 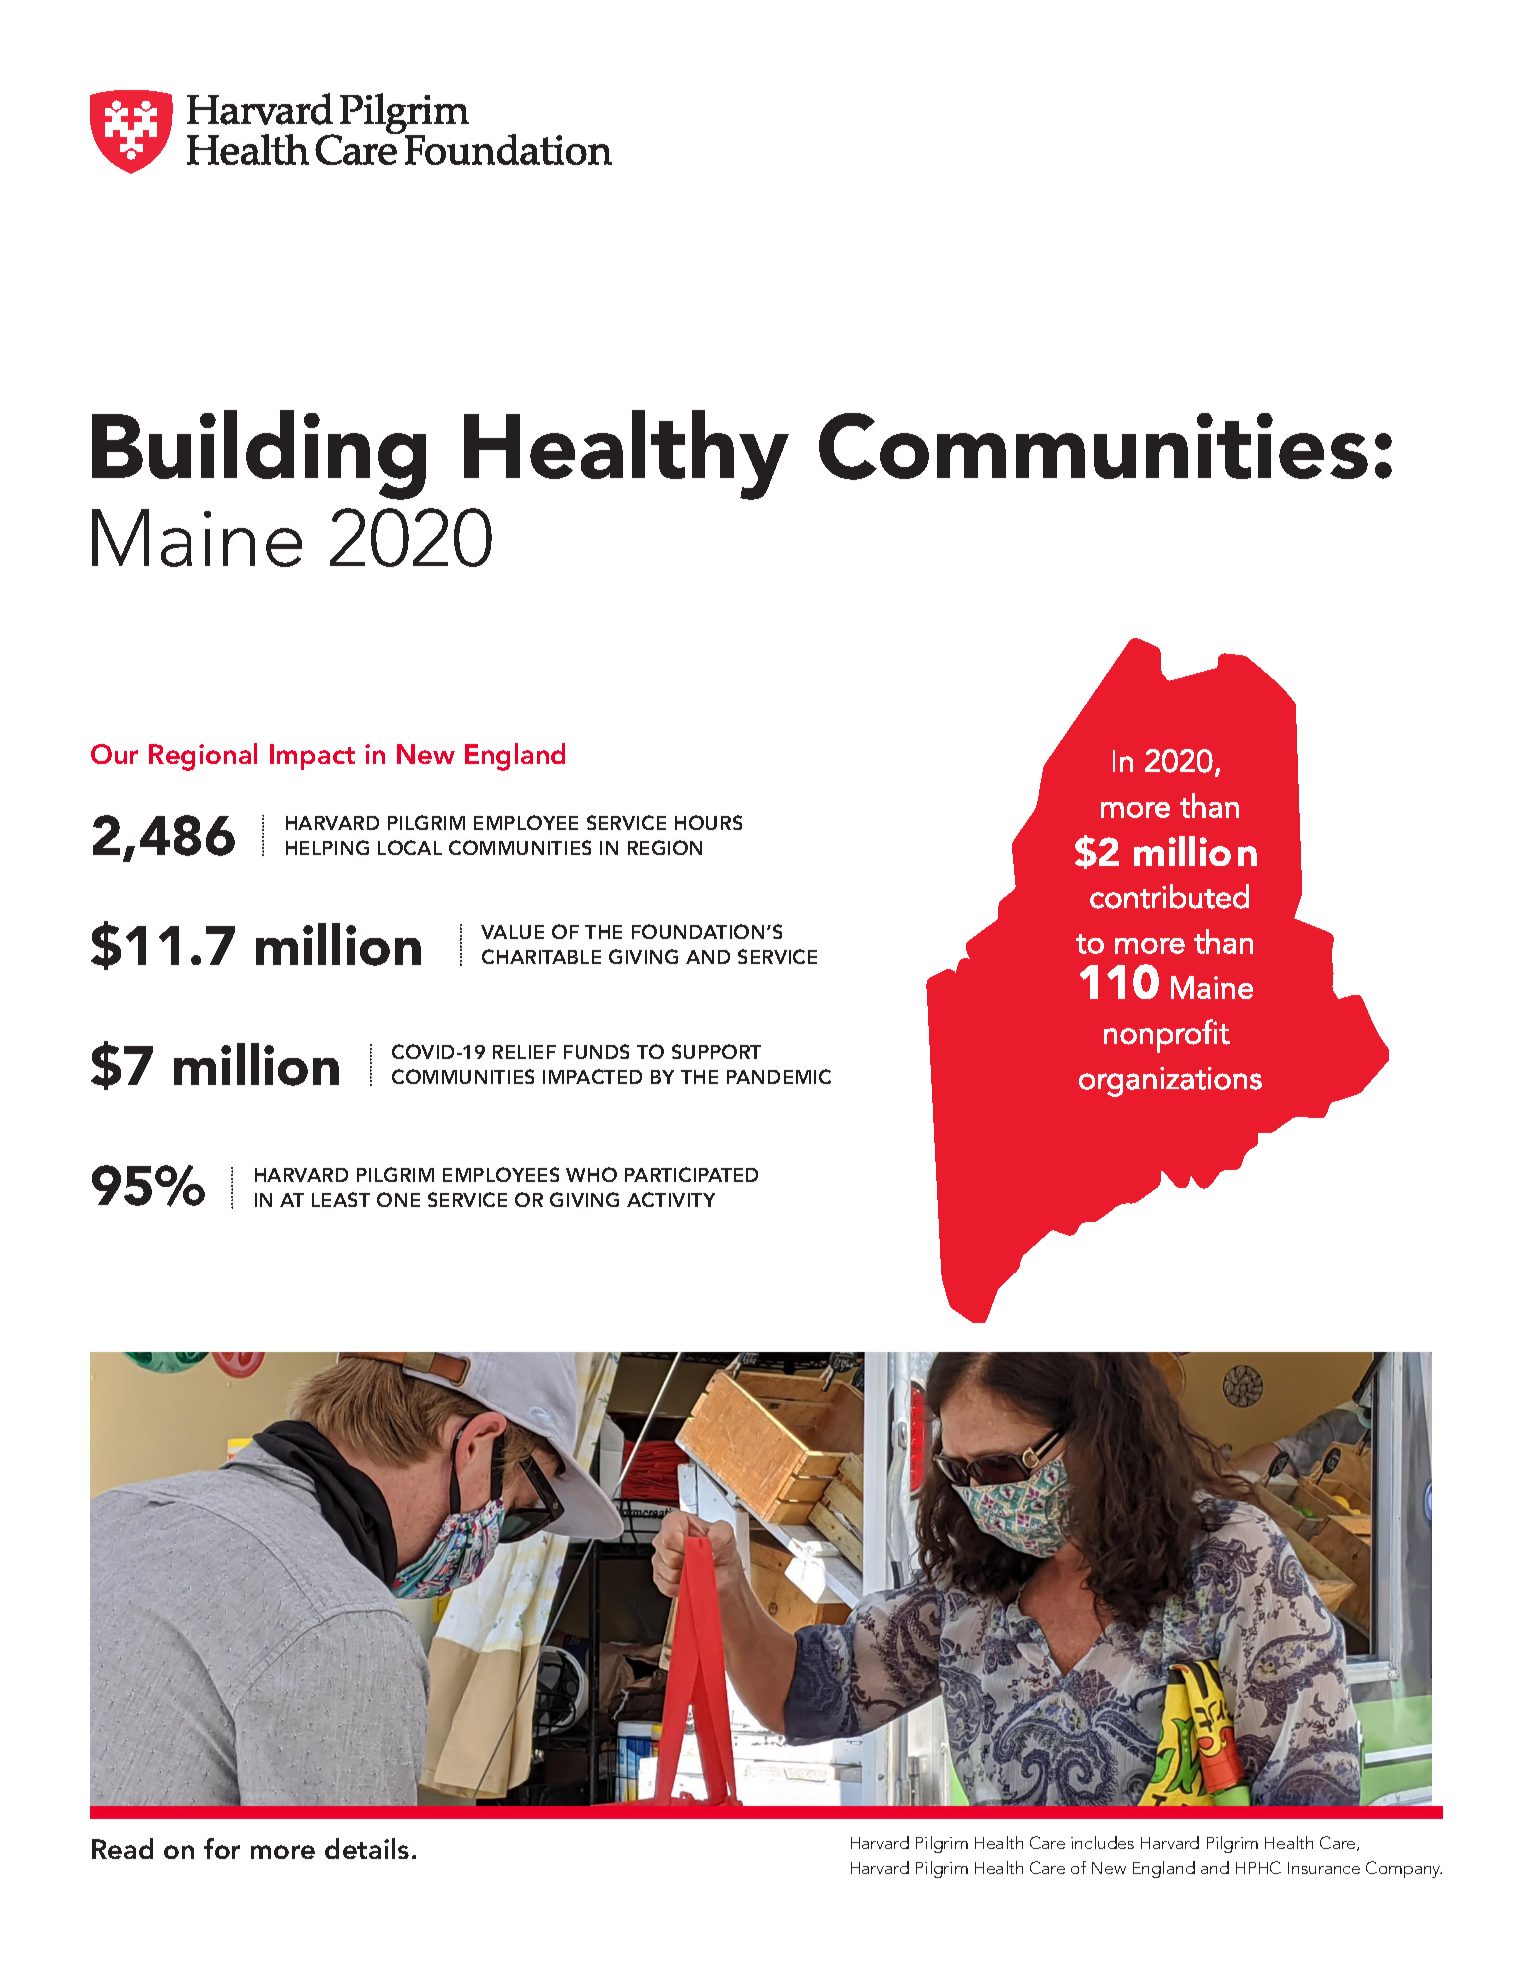 What do you see at coordinates (691, 1174) in the screenshot?
I see `PARTICIPATED` at bounding box center [691, 1174].
